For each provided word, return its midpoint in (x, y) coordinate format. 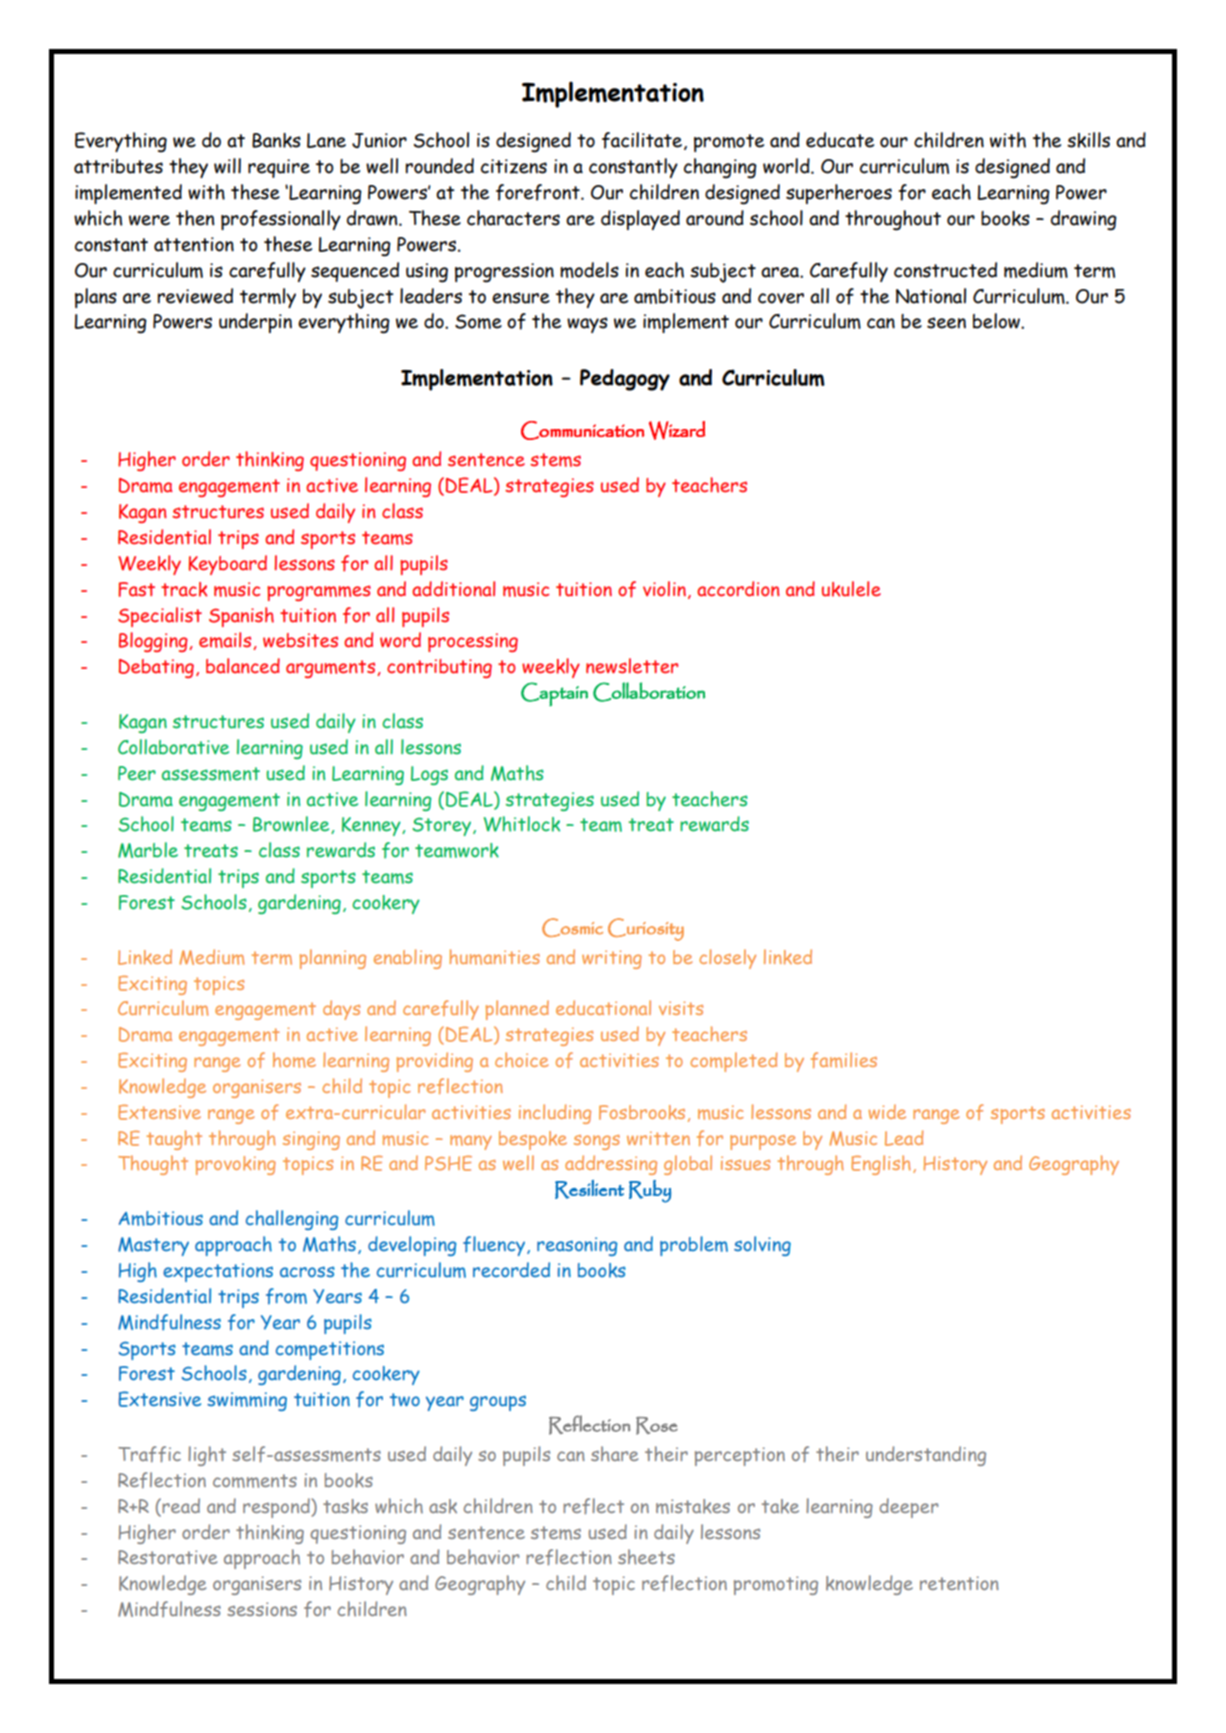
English (881, 1165)
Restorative (167, 1557)
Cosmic (572, 927)
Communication (582, 430)
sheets (646, 1557)
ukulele (851, 589)
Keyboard (228, 565)
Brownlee (292, 825)
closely (727, 959)
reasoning (577, 1246)
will (227, 166)
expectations (218, 1272)
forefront (539, 192)
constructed (945, 270)
